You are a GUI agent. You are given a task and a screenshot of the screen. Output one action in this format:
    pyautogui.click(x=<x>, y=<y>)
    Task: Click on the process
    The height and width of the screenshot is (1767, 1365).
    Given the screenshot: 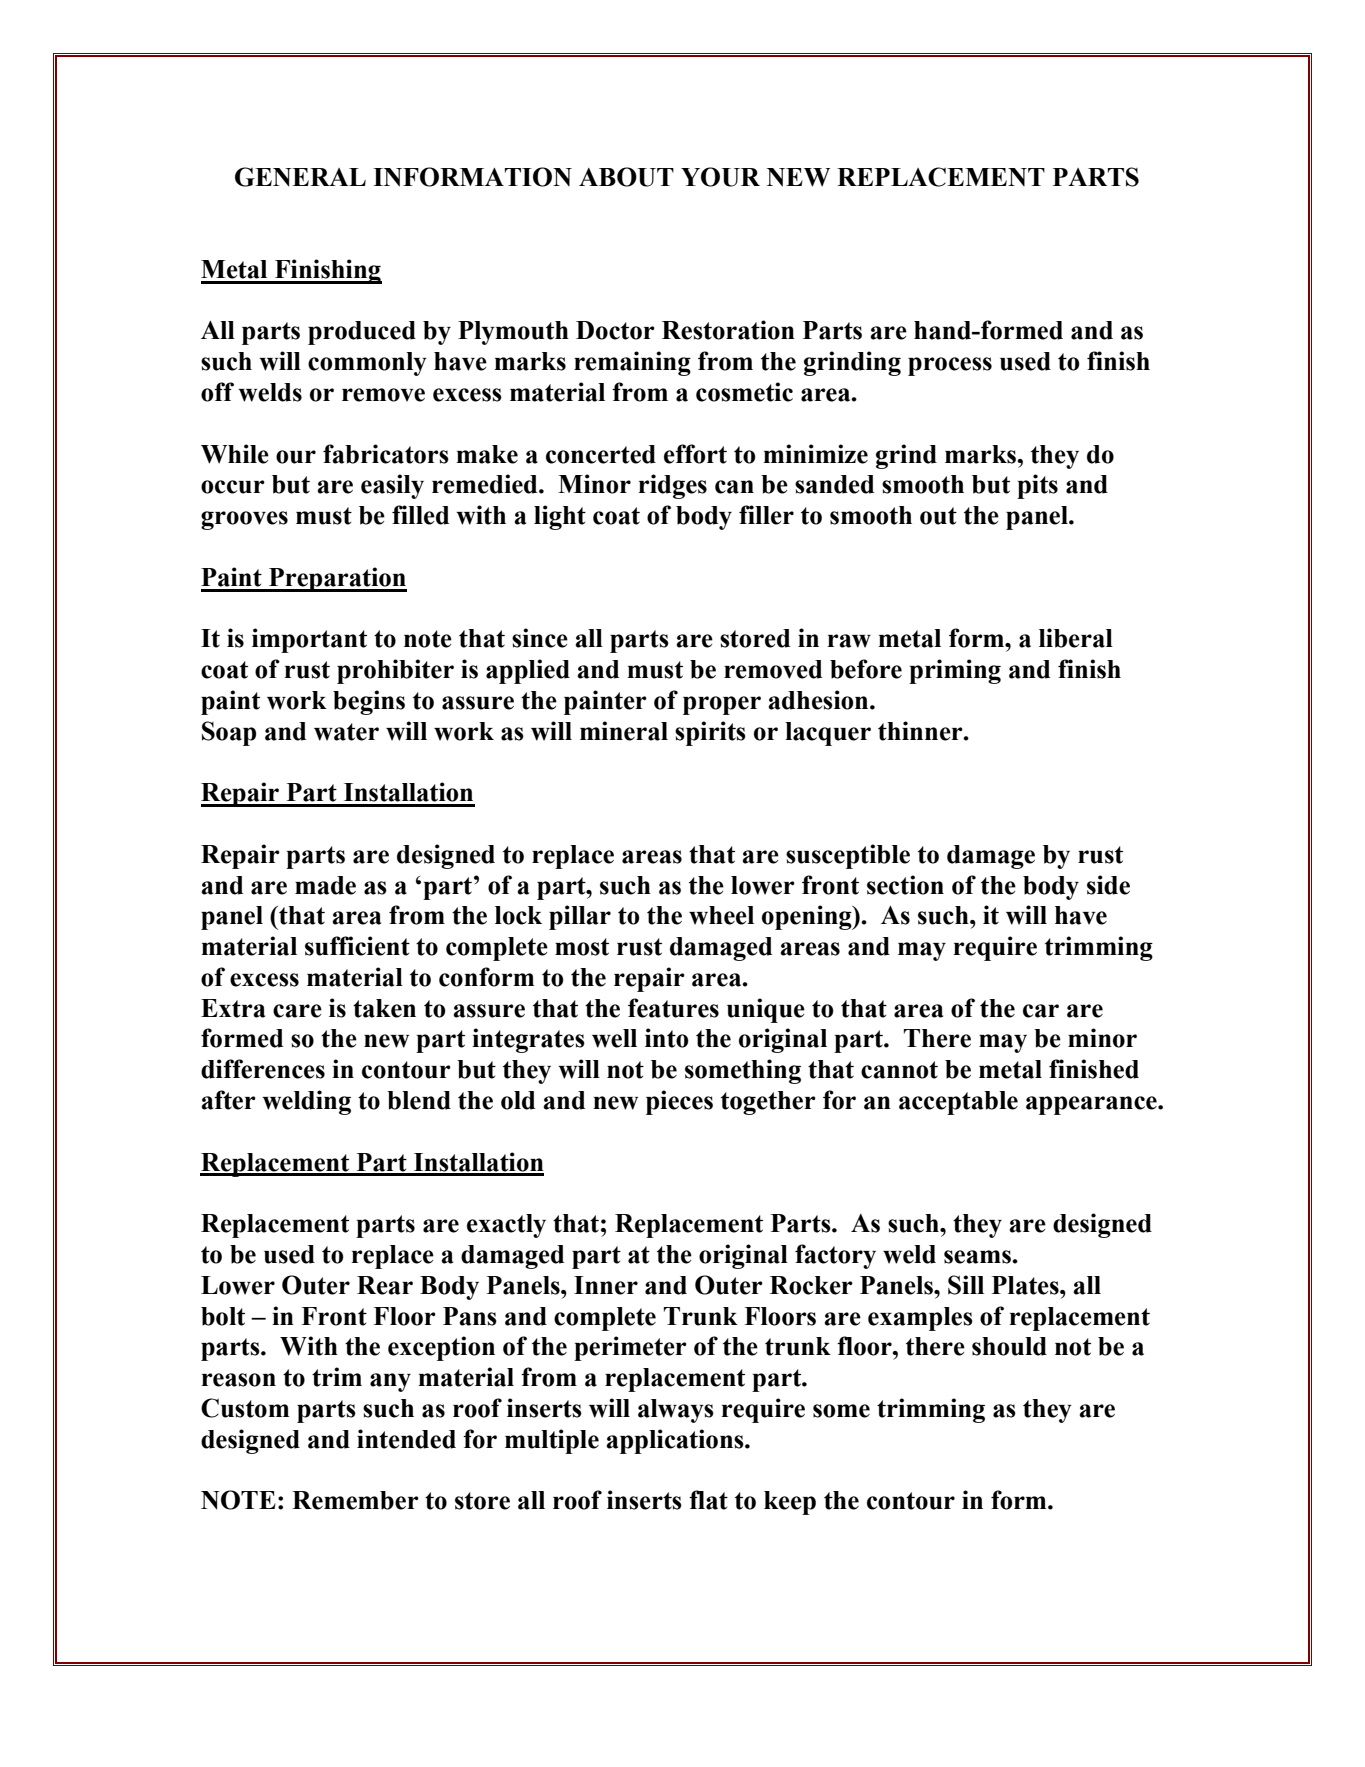 What is the action you would take?
    pyautogui.click(x=950, y=366)
